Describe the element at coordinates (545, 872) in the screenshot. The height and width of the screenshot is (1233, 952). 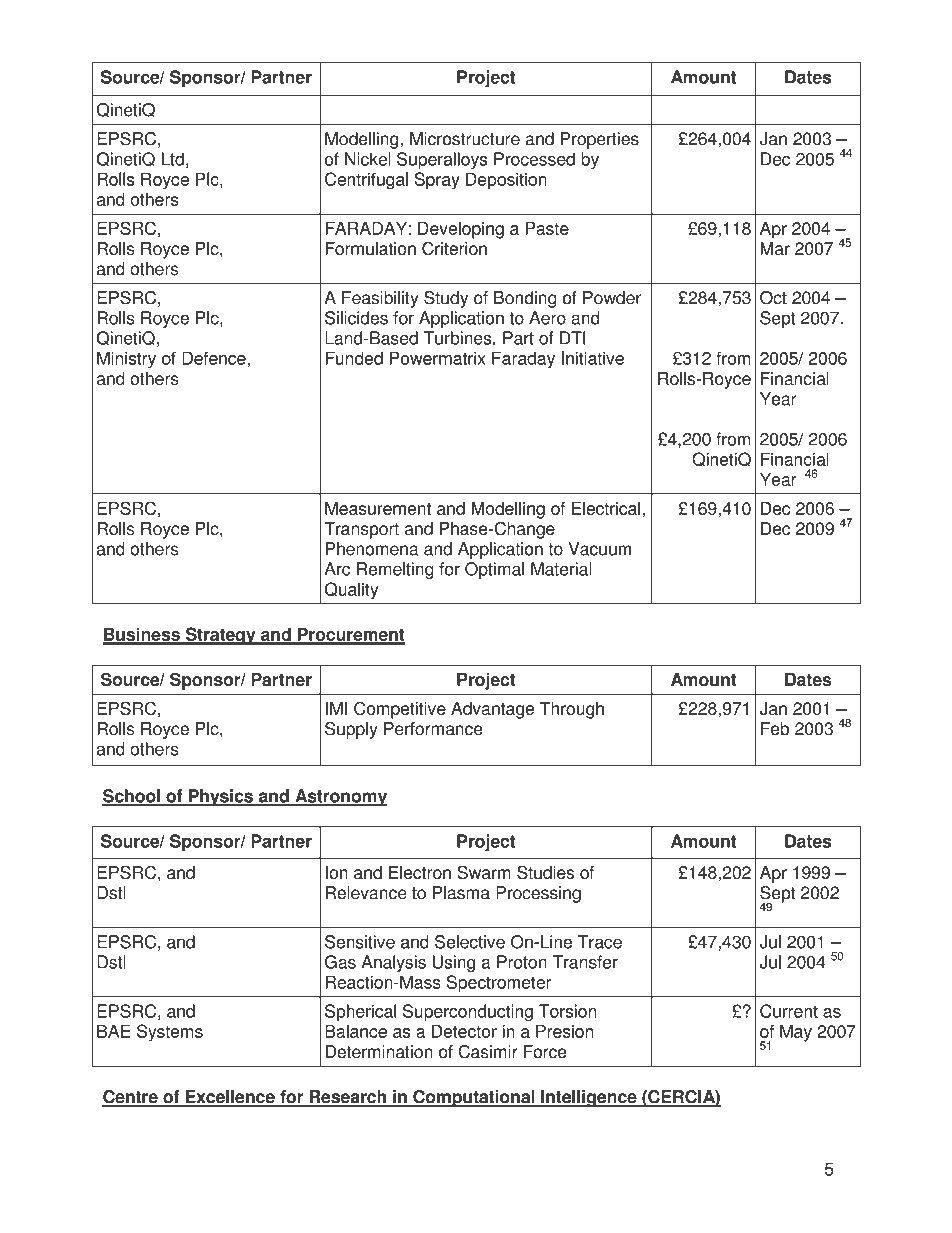
I see `Studies` at that location.
